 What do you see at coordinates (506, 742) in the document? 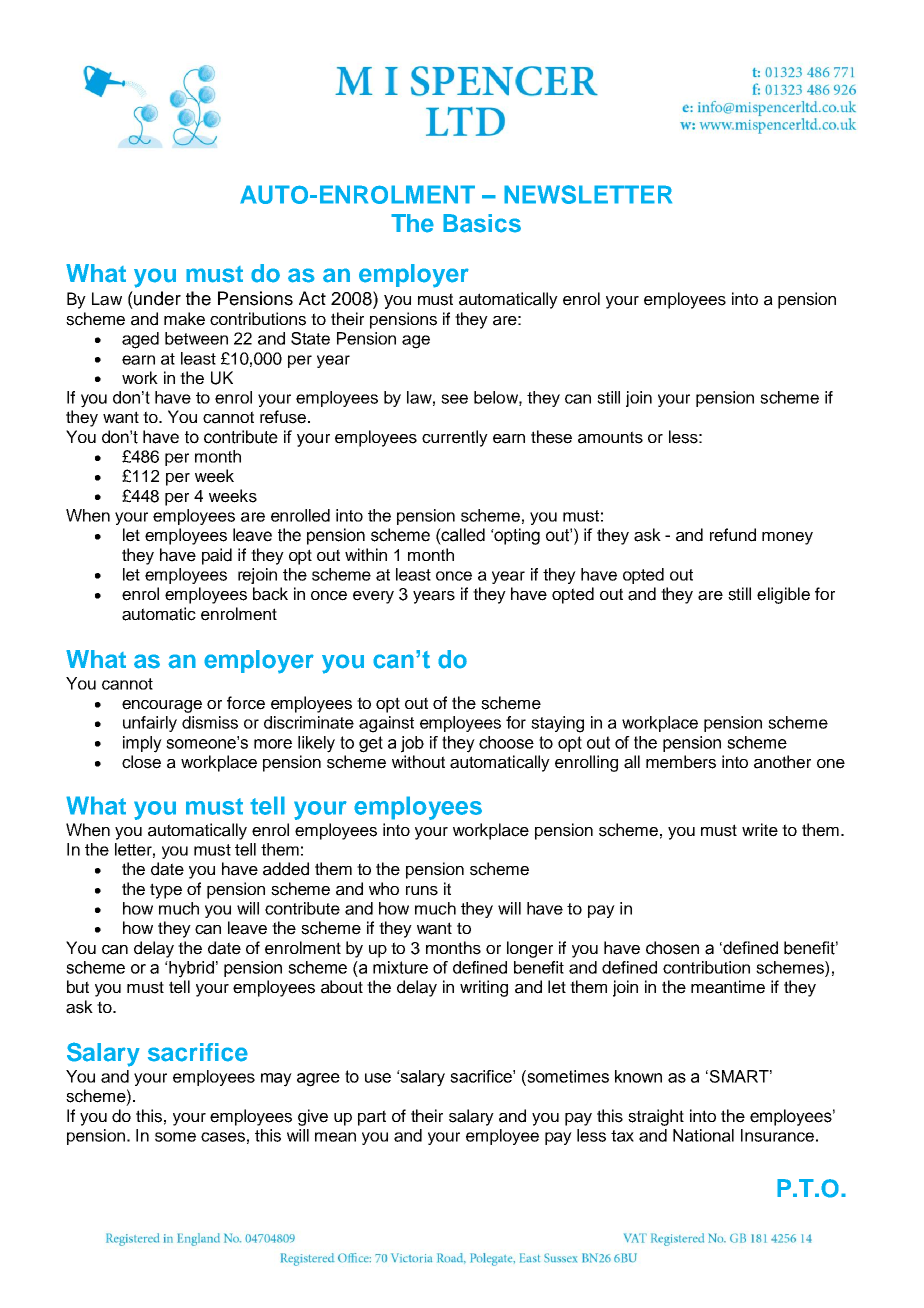
I see `choose` at bounding box center [506, 742].
